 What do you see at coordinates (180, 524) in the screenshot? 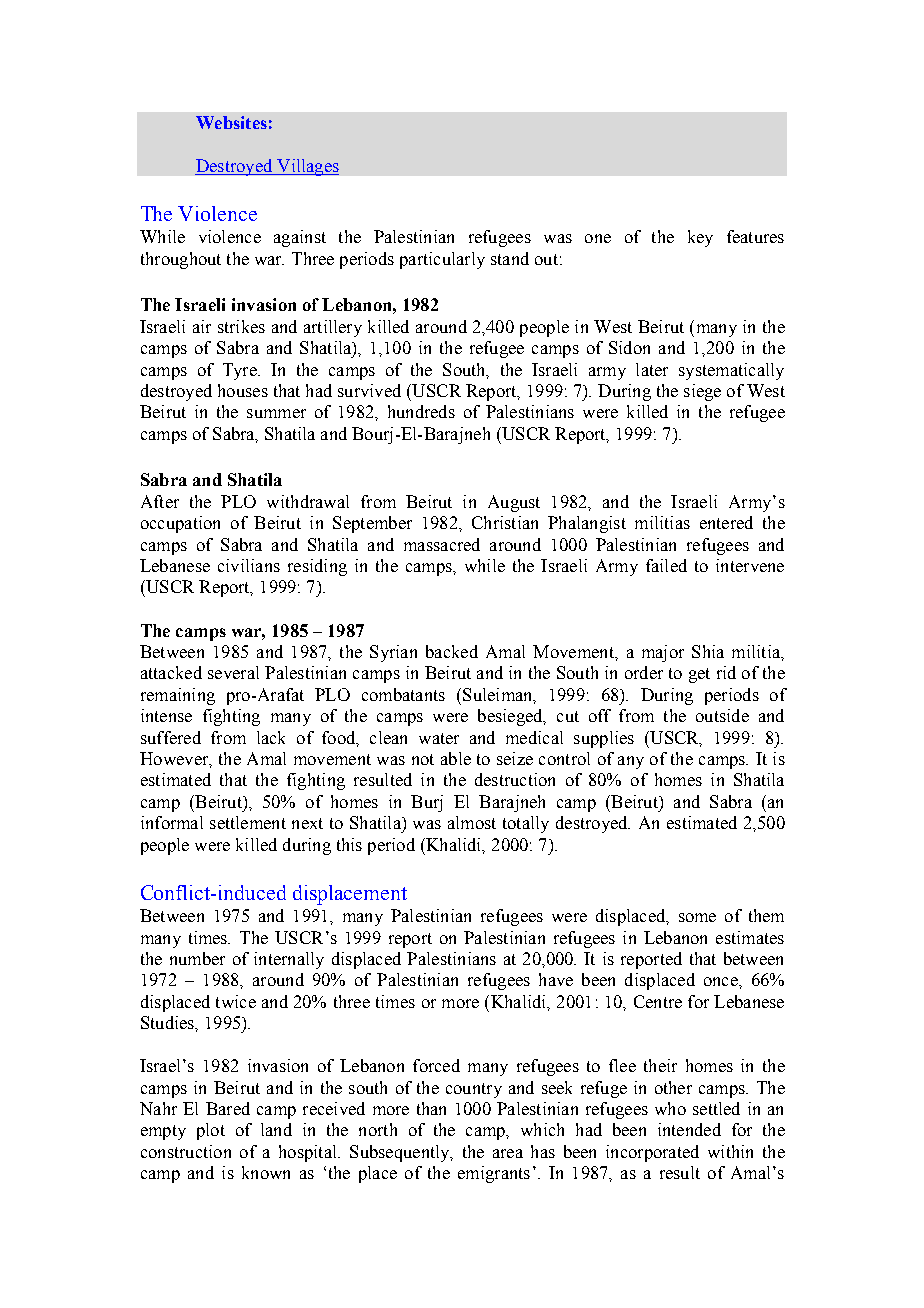
I see `occupation` at bounding box center [180, 524].
